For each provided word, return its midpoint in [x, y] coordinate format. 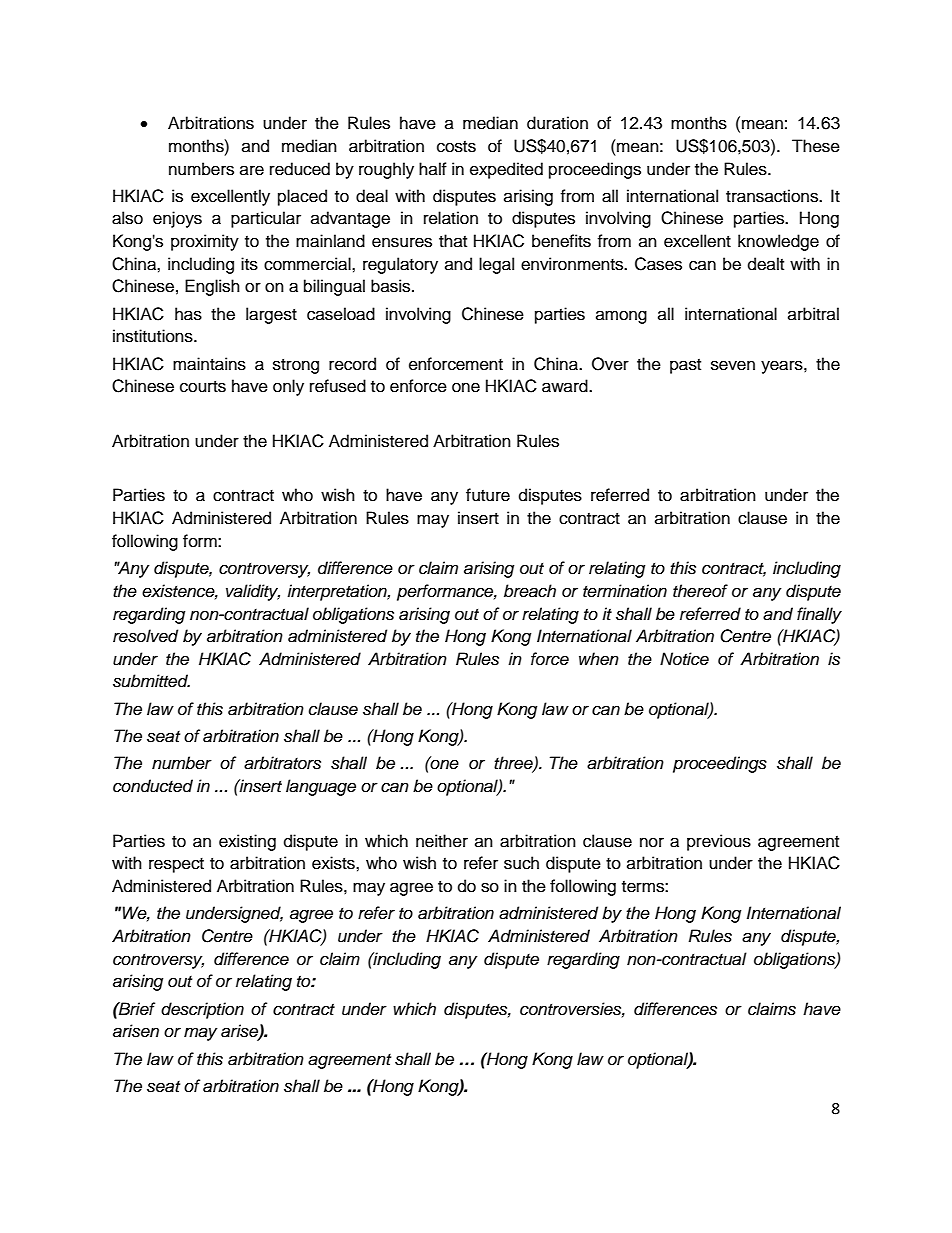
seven [733, 365]
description [202, 1010]
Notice [684, 659]
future [488, 495]
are [252, 170]
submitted [151, 681]
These [816, 146]
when [599, 658]
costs [456, 147]
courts [203, 387]
